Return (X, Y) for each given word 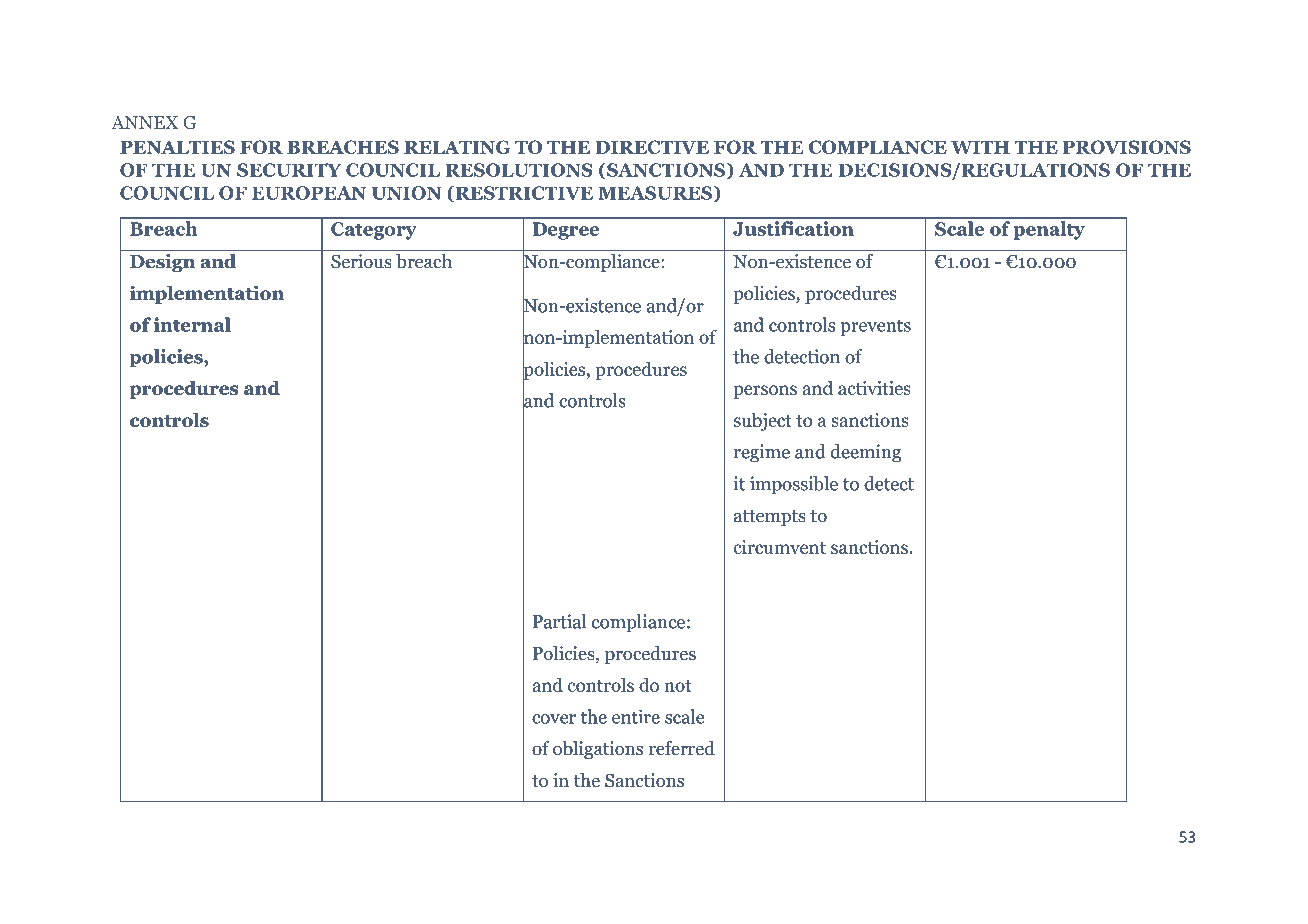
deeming (866, 453)
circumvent (780, 547)
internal (192, 324)
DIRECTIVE (652, 147)
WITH (980, 147)
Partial (559, 621)
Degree (566, 231)
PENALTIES (177, 147)
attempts (770, 518)
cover (554, 719)
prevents (875, 327)
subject (763, 421)
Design (162, 263)
